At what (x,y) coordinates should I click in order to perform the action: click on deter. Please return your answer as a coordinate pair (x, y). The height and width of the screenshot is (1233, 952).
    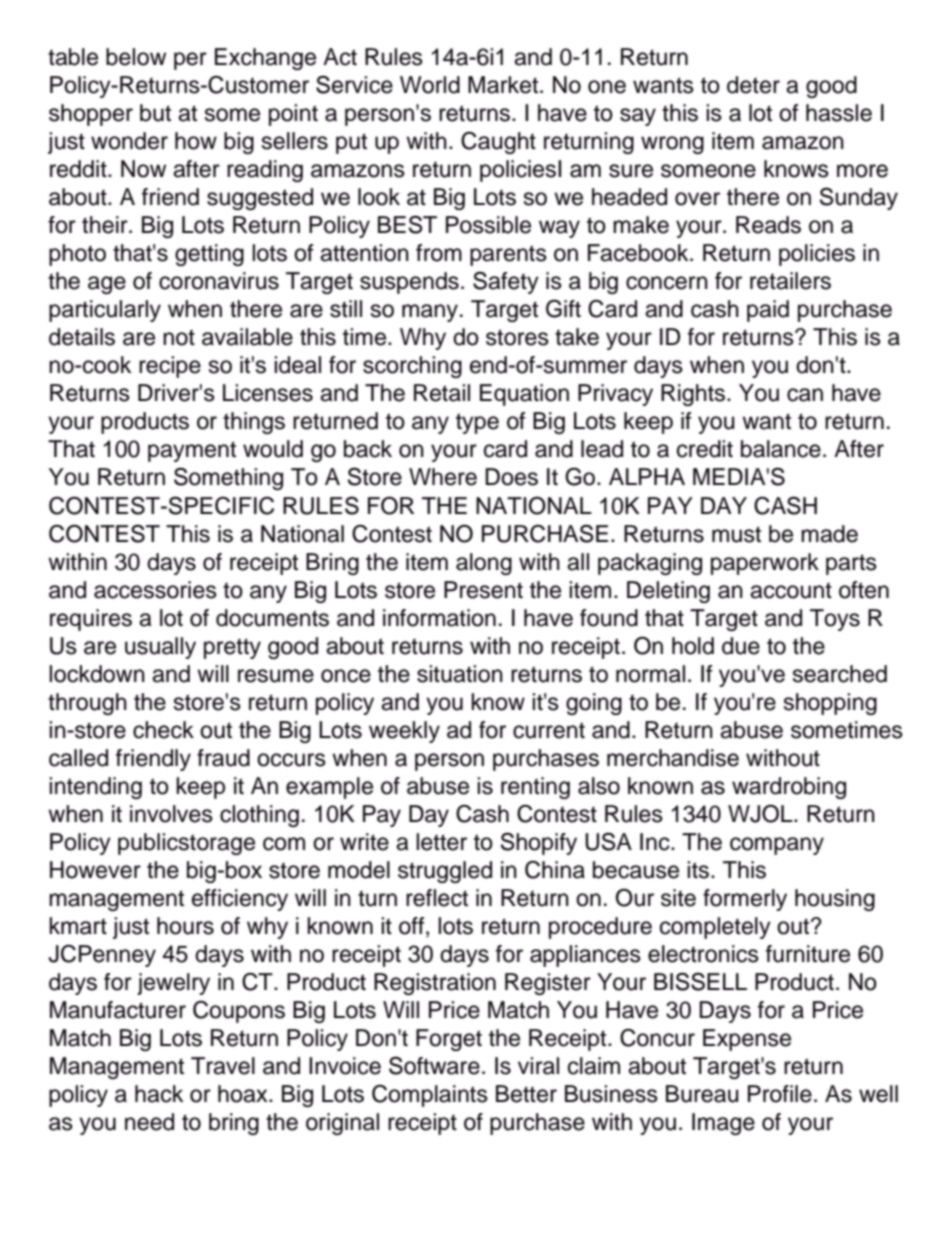
    Looking at the image, I should click on (753, 85).
